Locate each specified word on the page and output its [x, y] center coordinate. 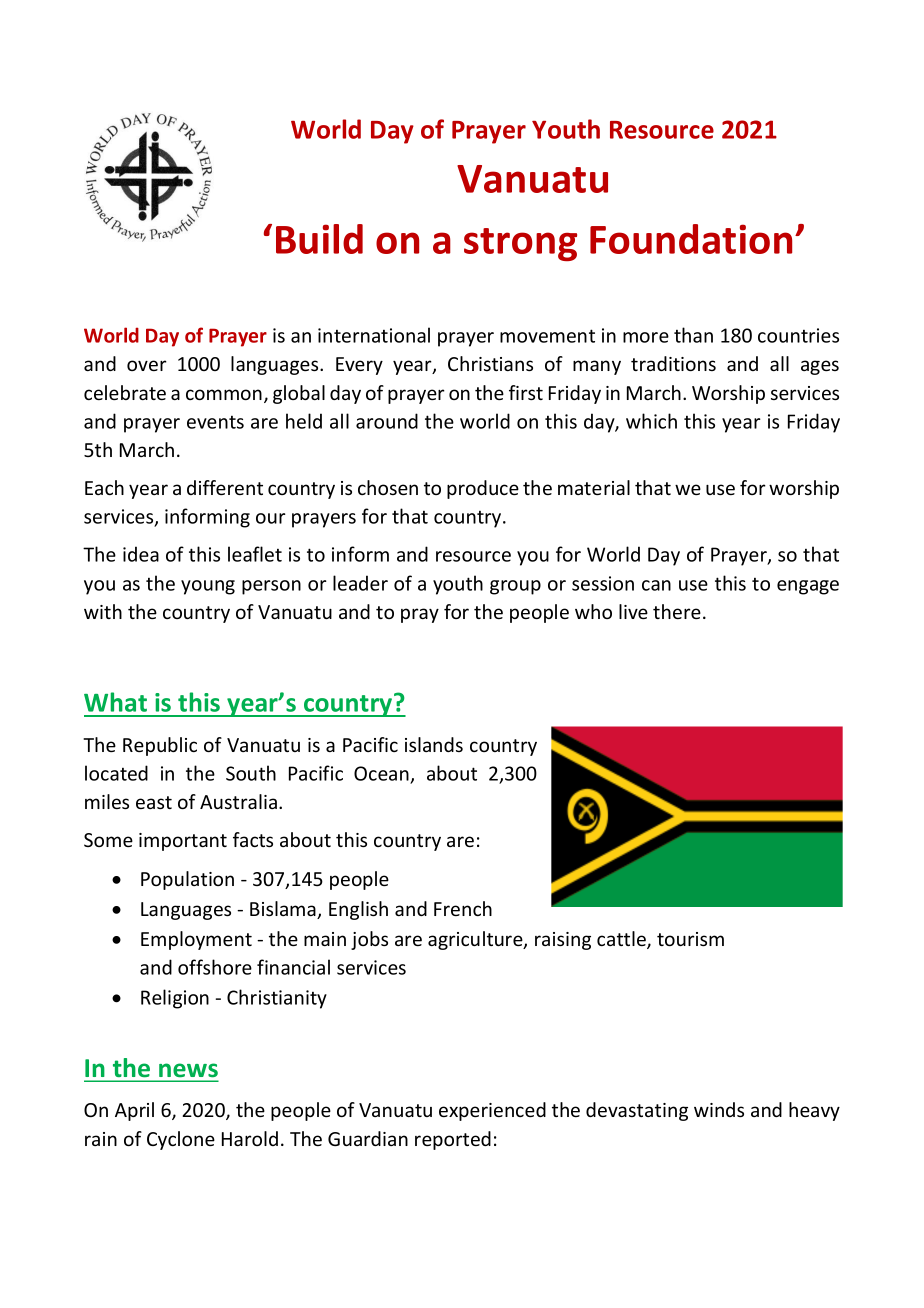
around [387, 421]
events [215, 422]
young [208, 587]
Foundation [691, 239]
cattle [622, 940]
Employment [196, 940]
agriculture [476, 940]
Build [319, 239]
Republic [160, 746]
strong [520, 244]
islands [434, 744]
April [134, 1111]
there [677, 611]
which [651, 421]
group [515, 587]
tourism [690, 939]
